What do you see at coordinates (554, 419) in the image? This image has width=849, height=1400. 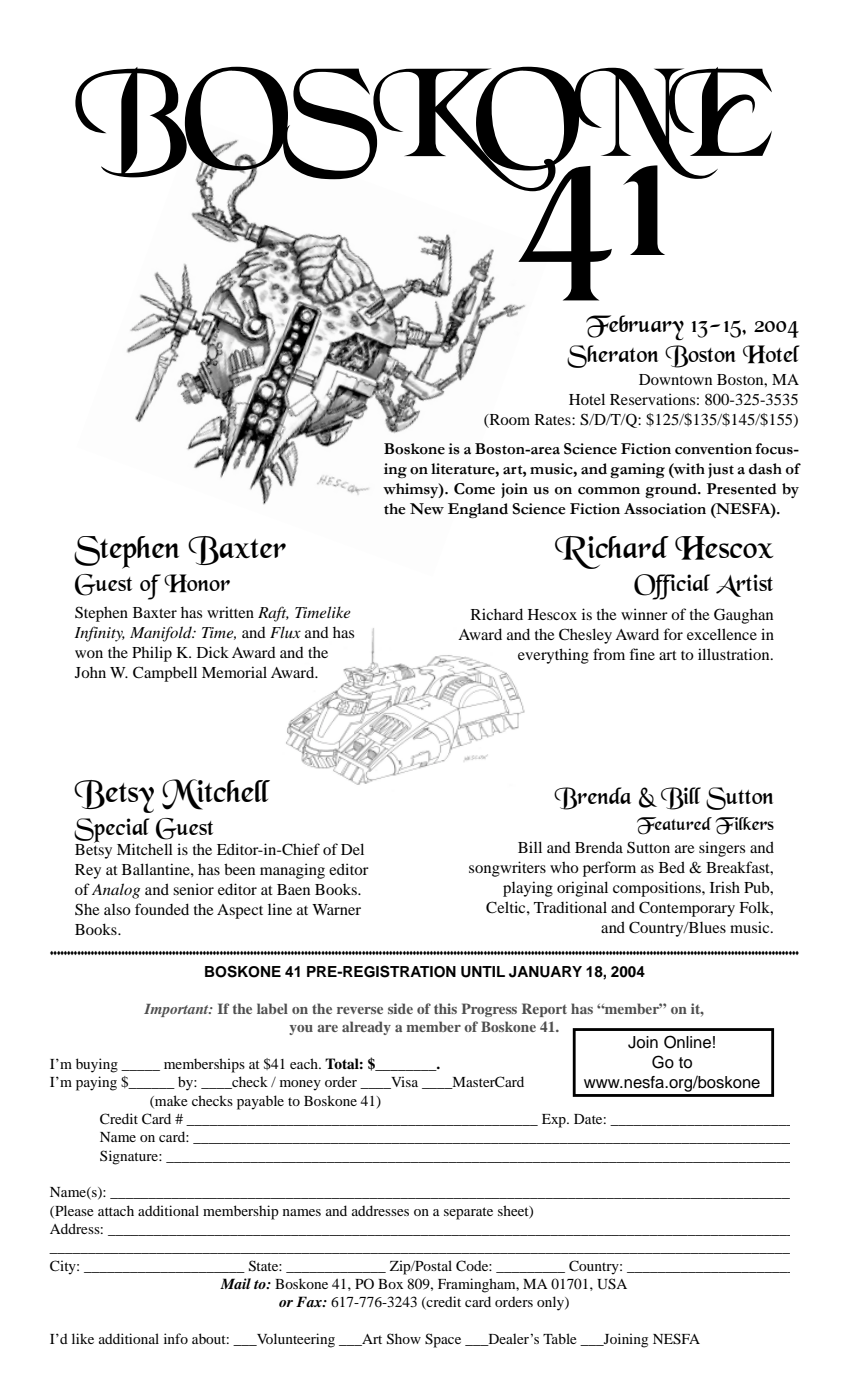 I see `Rates` at bounding box center [554, 419].
